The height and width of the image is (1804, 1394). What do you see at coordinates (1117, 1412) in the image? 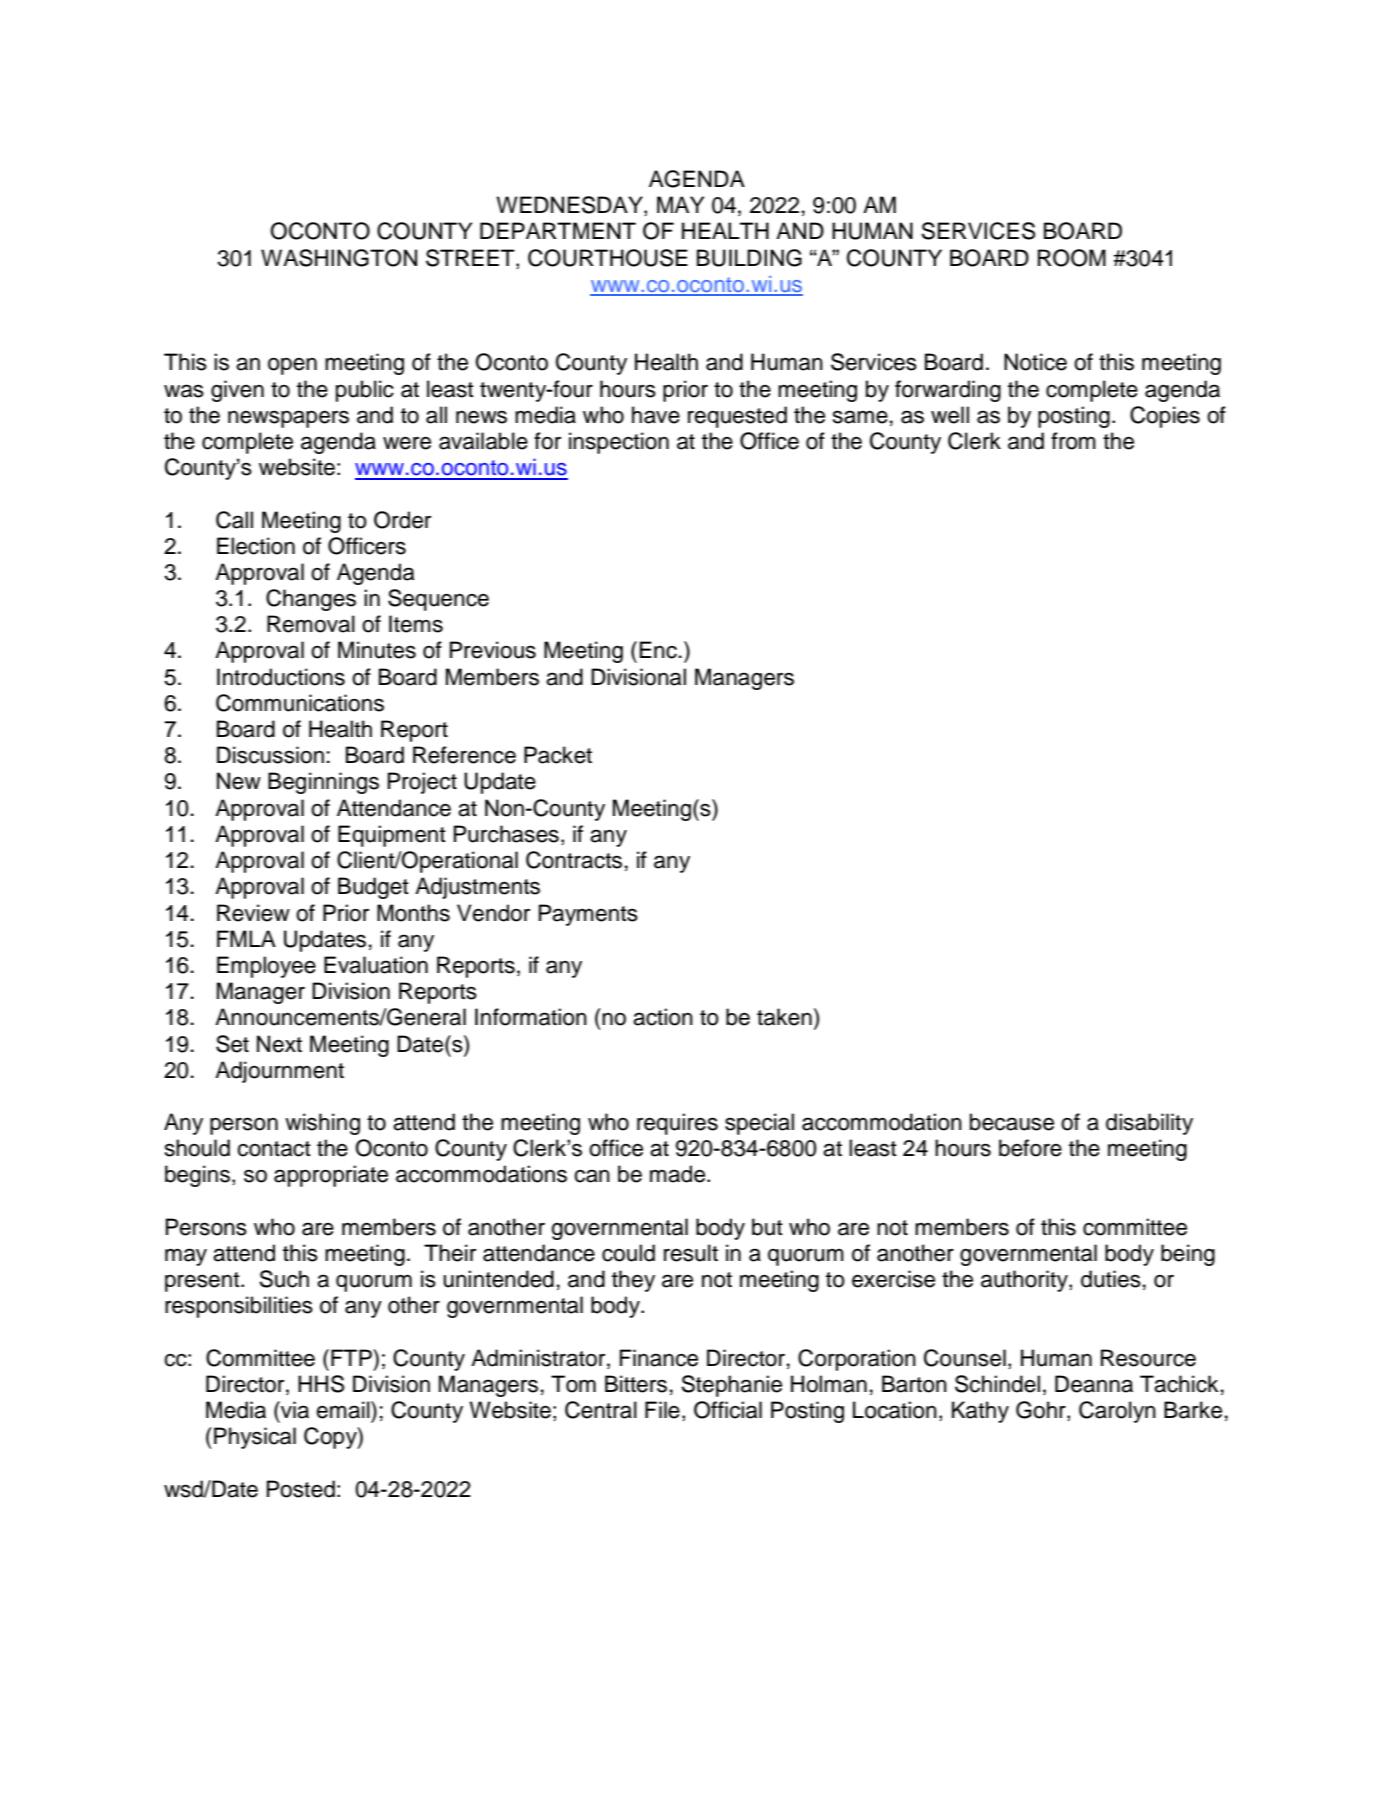
I see `Carolyn` at bounding box center [1117, 1412].
